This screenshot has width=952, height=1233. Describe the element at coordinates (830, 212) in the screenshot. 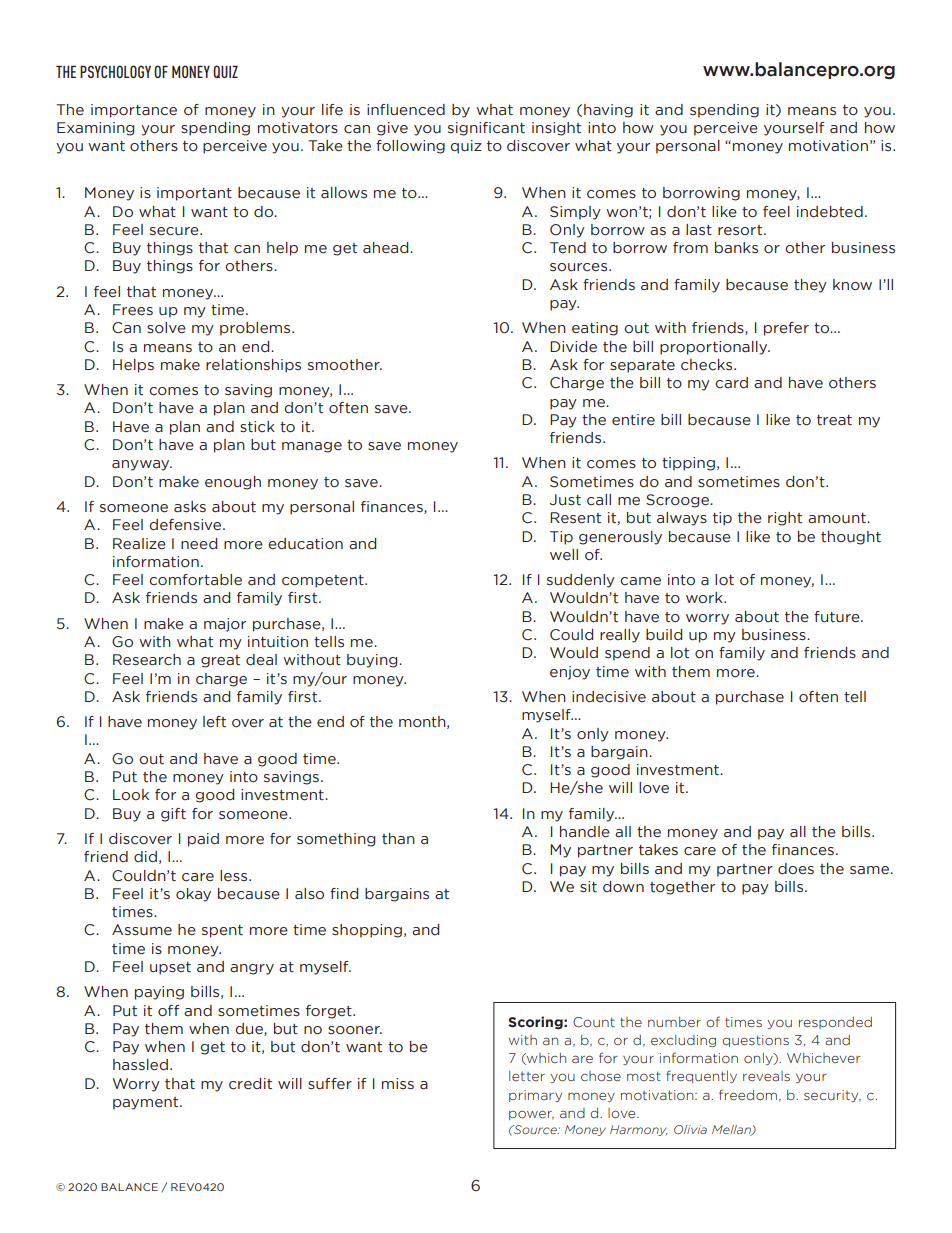

I see `indebted` at that location.
